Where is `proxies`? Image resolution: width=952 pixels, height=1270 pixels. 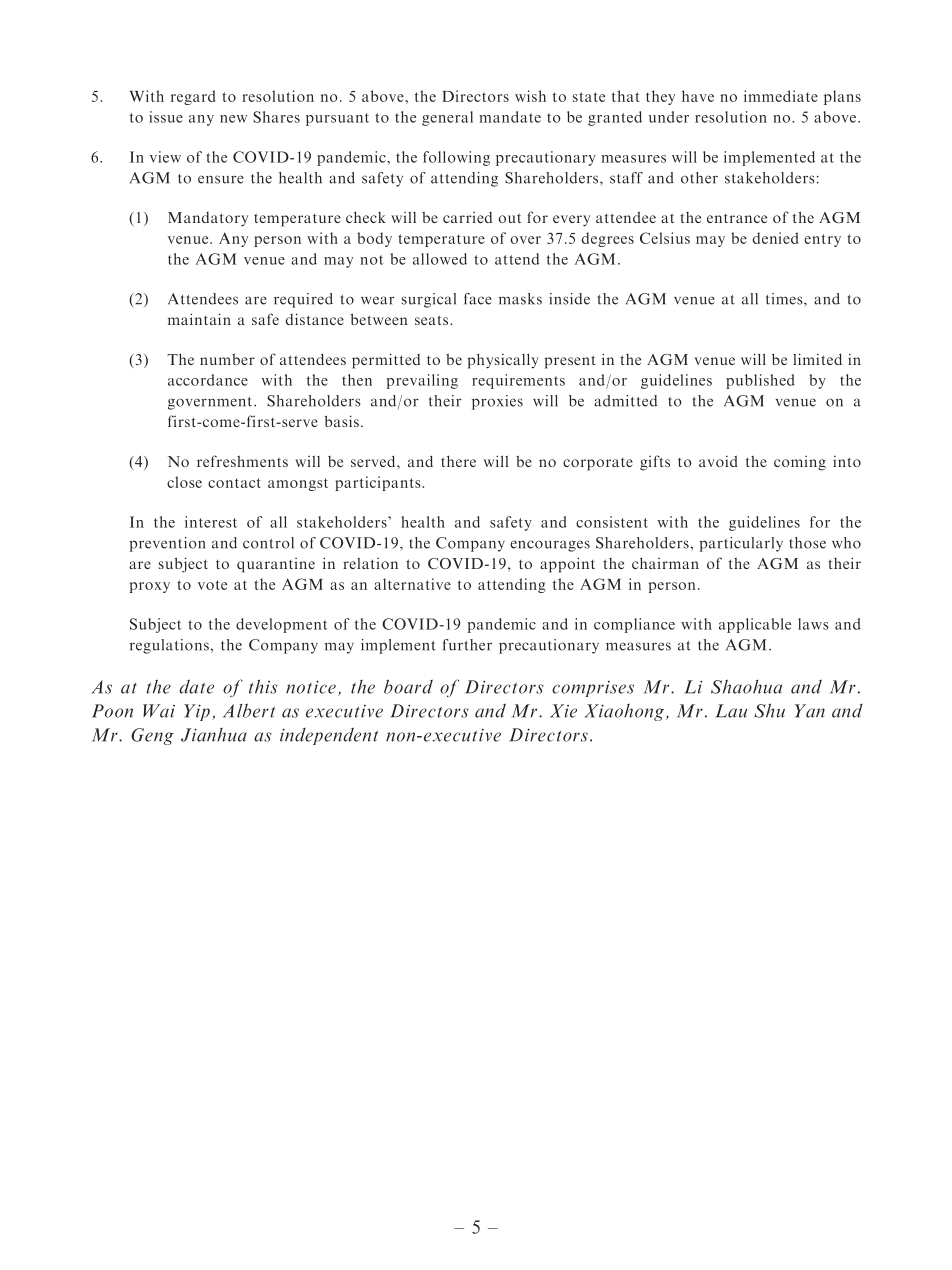 proxies is located at coordinates (497, 402).
